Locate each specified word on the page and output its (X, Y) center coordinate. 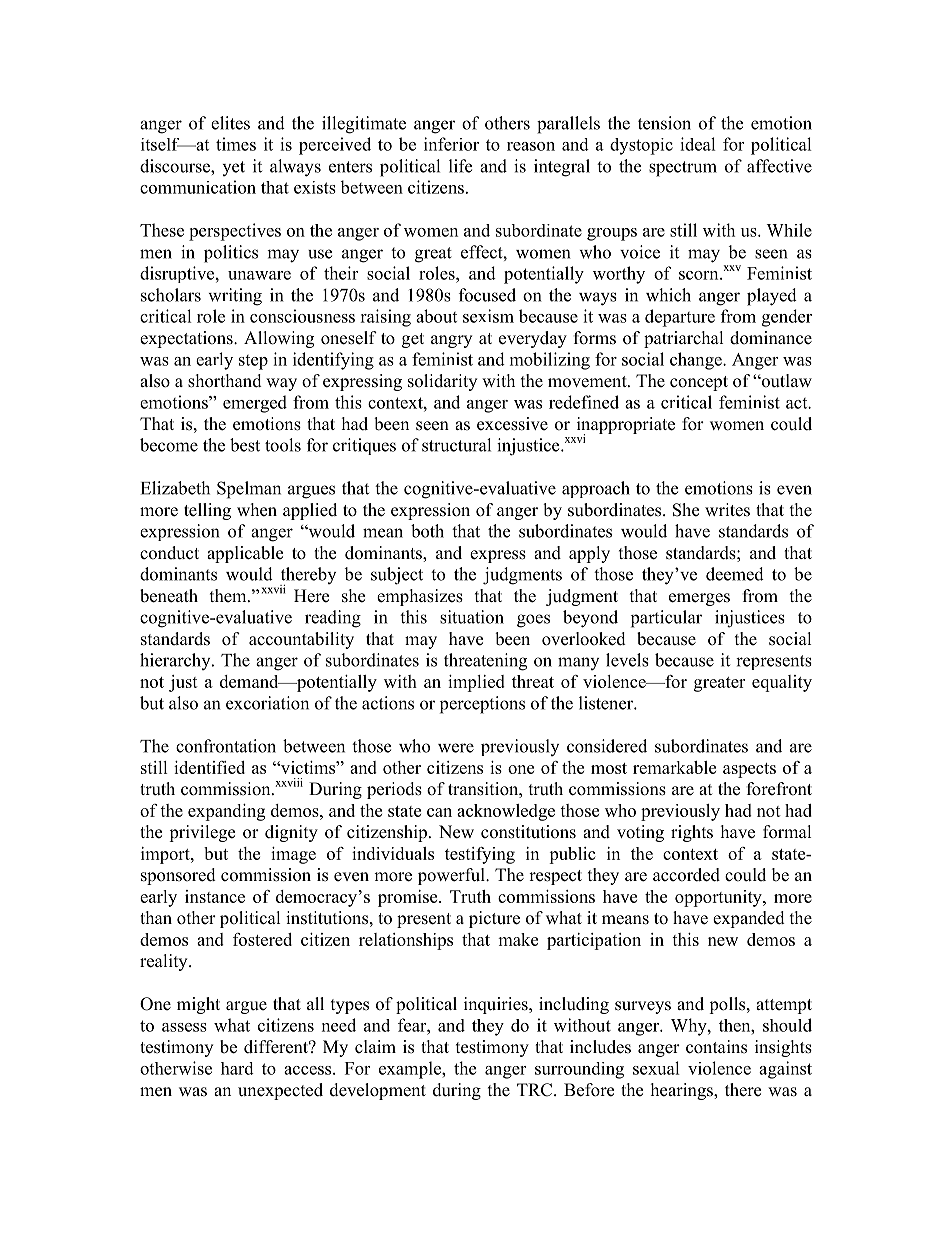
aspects (749, 770)
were (456, 748)
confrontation (226, 746)
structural (456, 445)
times (236, 144)
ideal (698, 144)
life (460, 166)
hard (237, 1068)
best (245, 445)
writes (727, 510)
